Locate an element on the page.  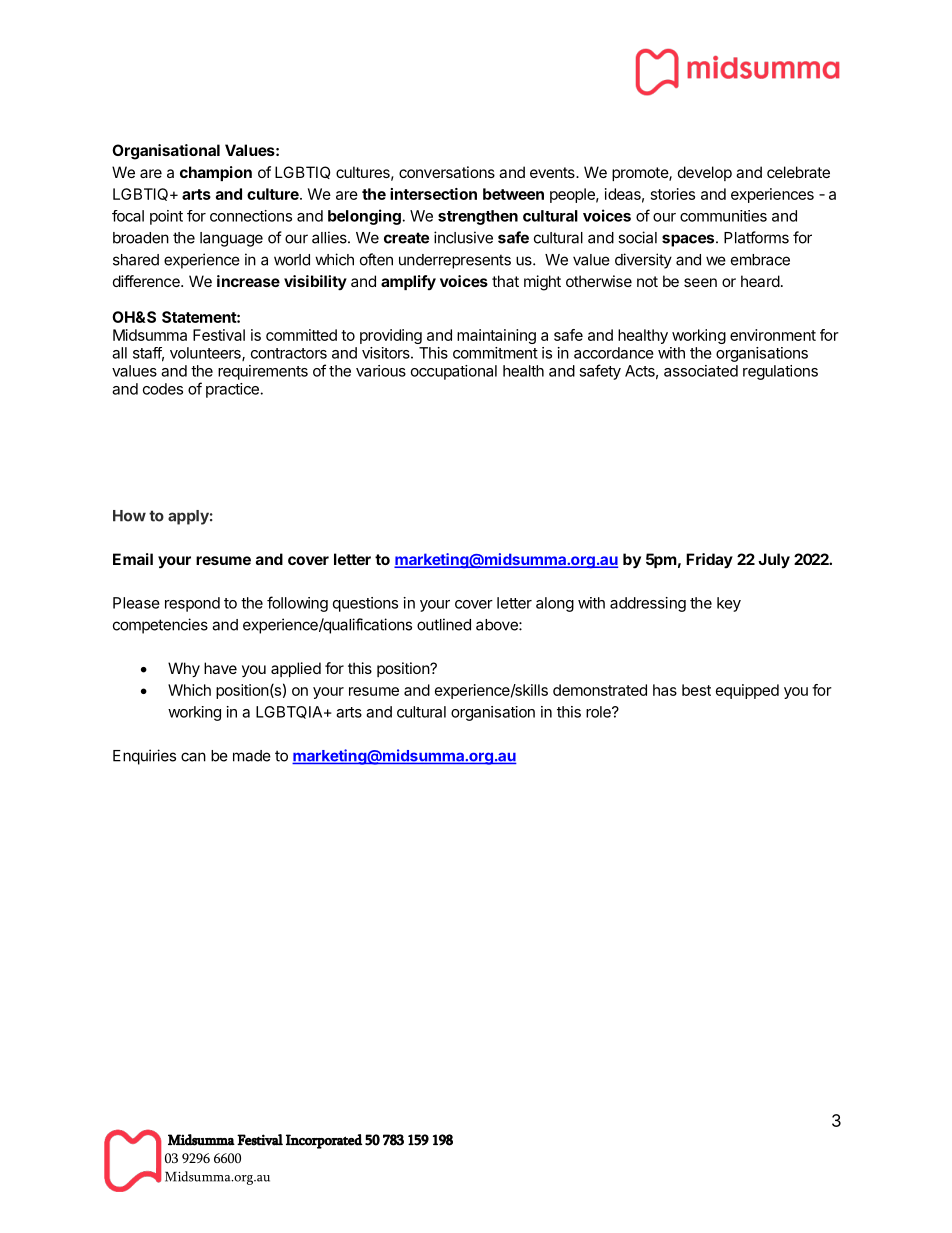
communities is located at coordinates (723, 216).
